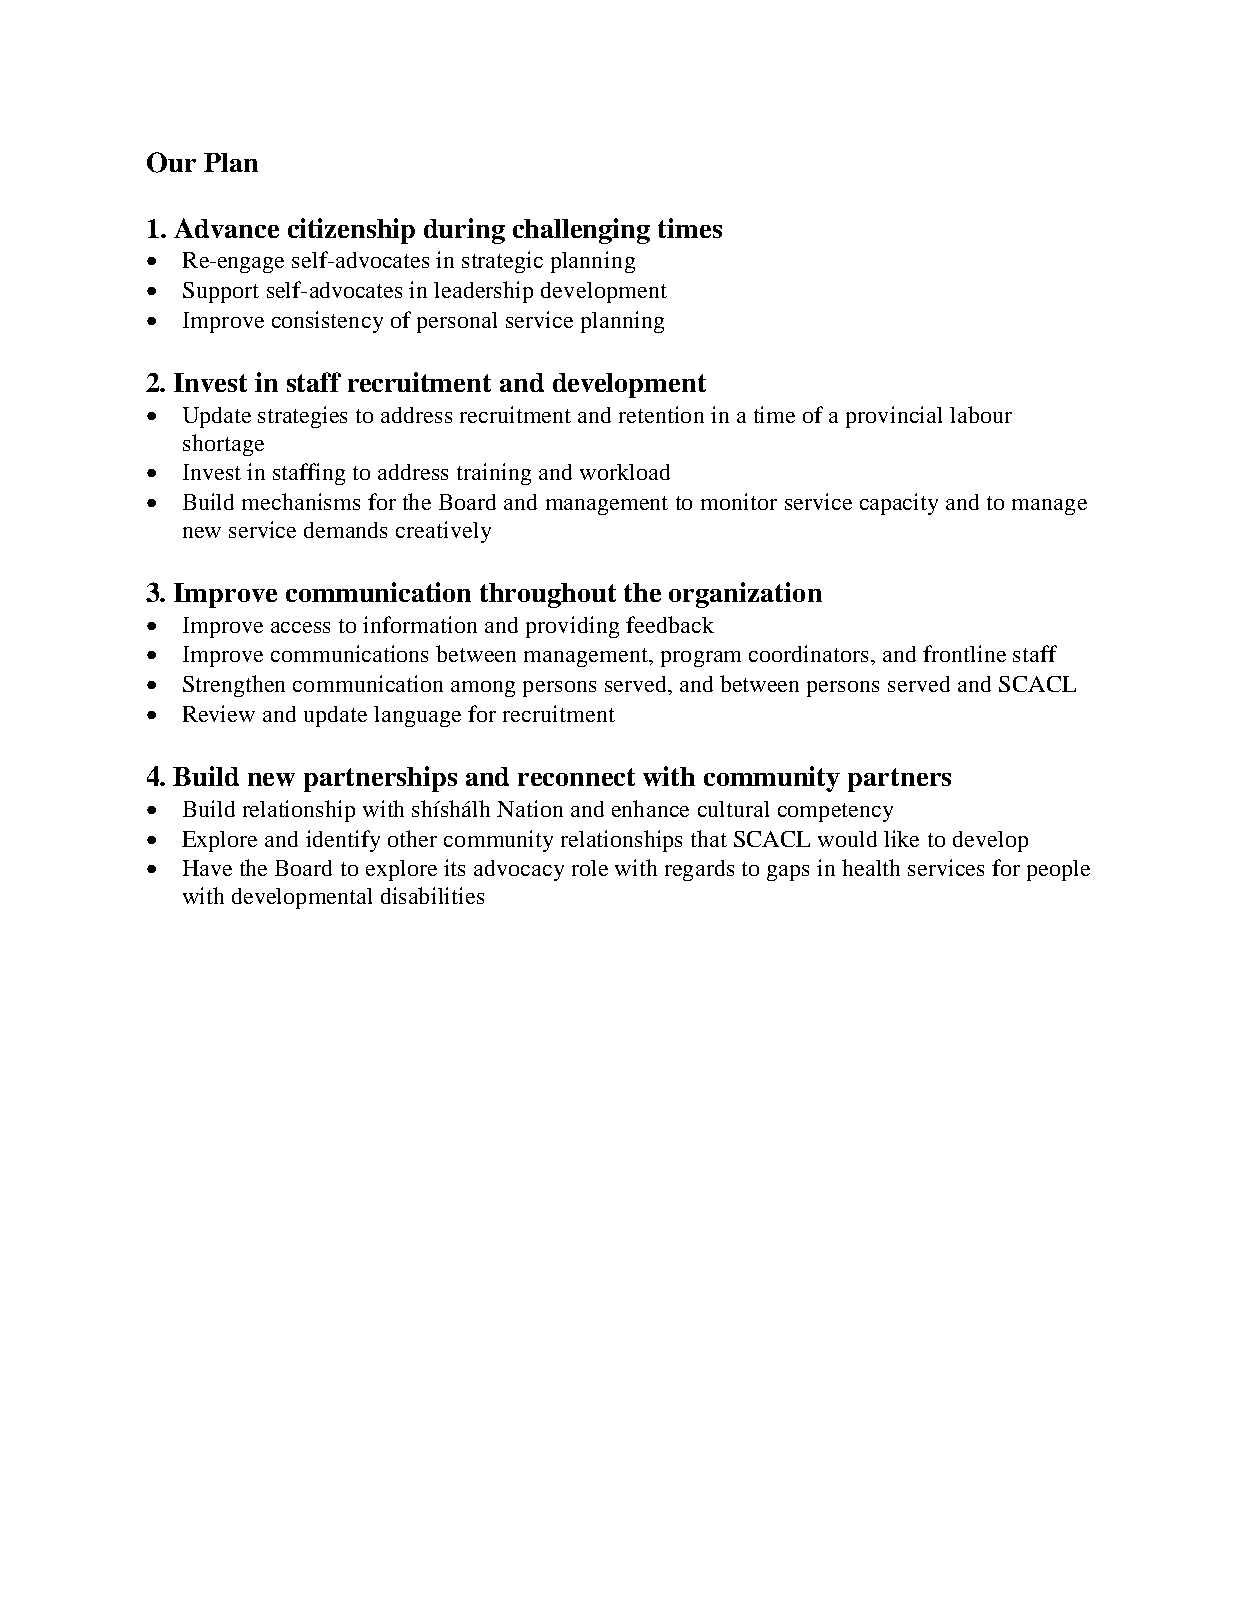  What do you see at coordinates (234, 686) in the document?
I see `Strengthen` at bounding box center [234, 686].
